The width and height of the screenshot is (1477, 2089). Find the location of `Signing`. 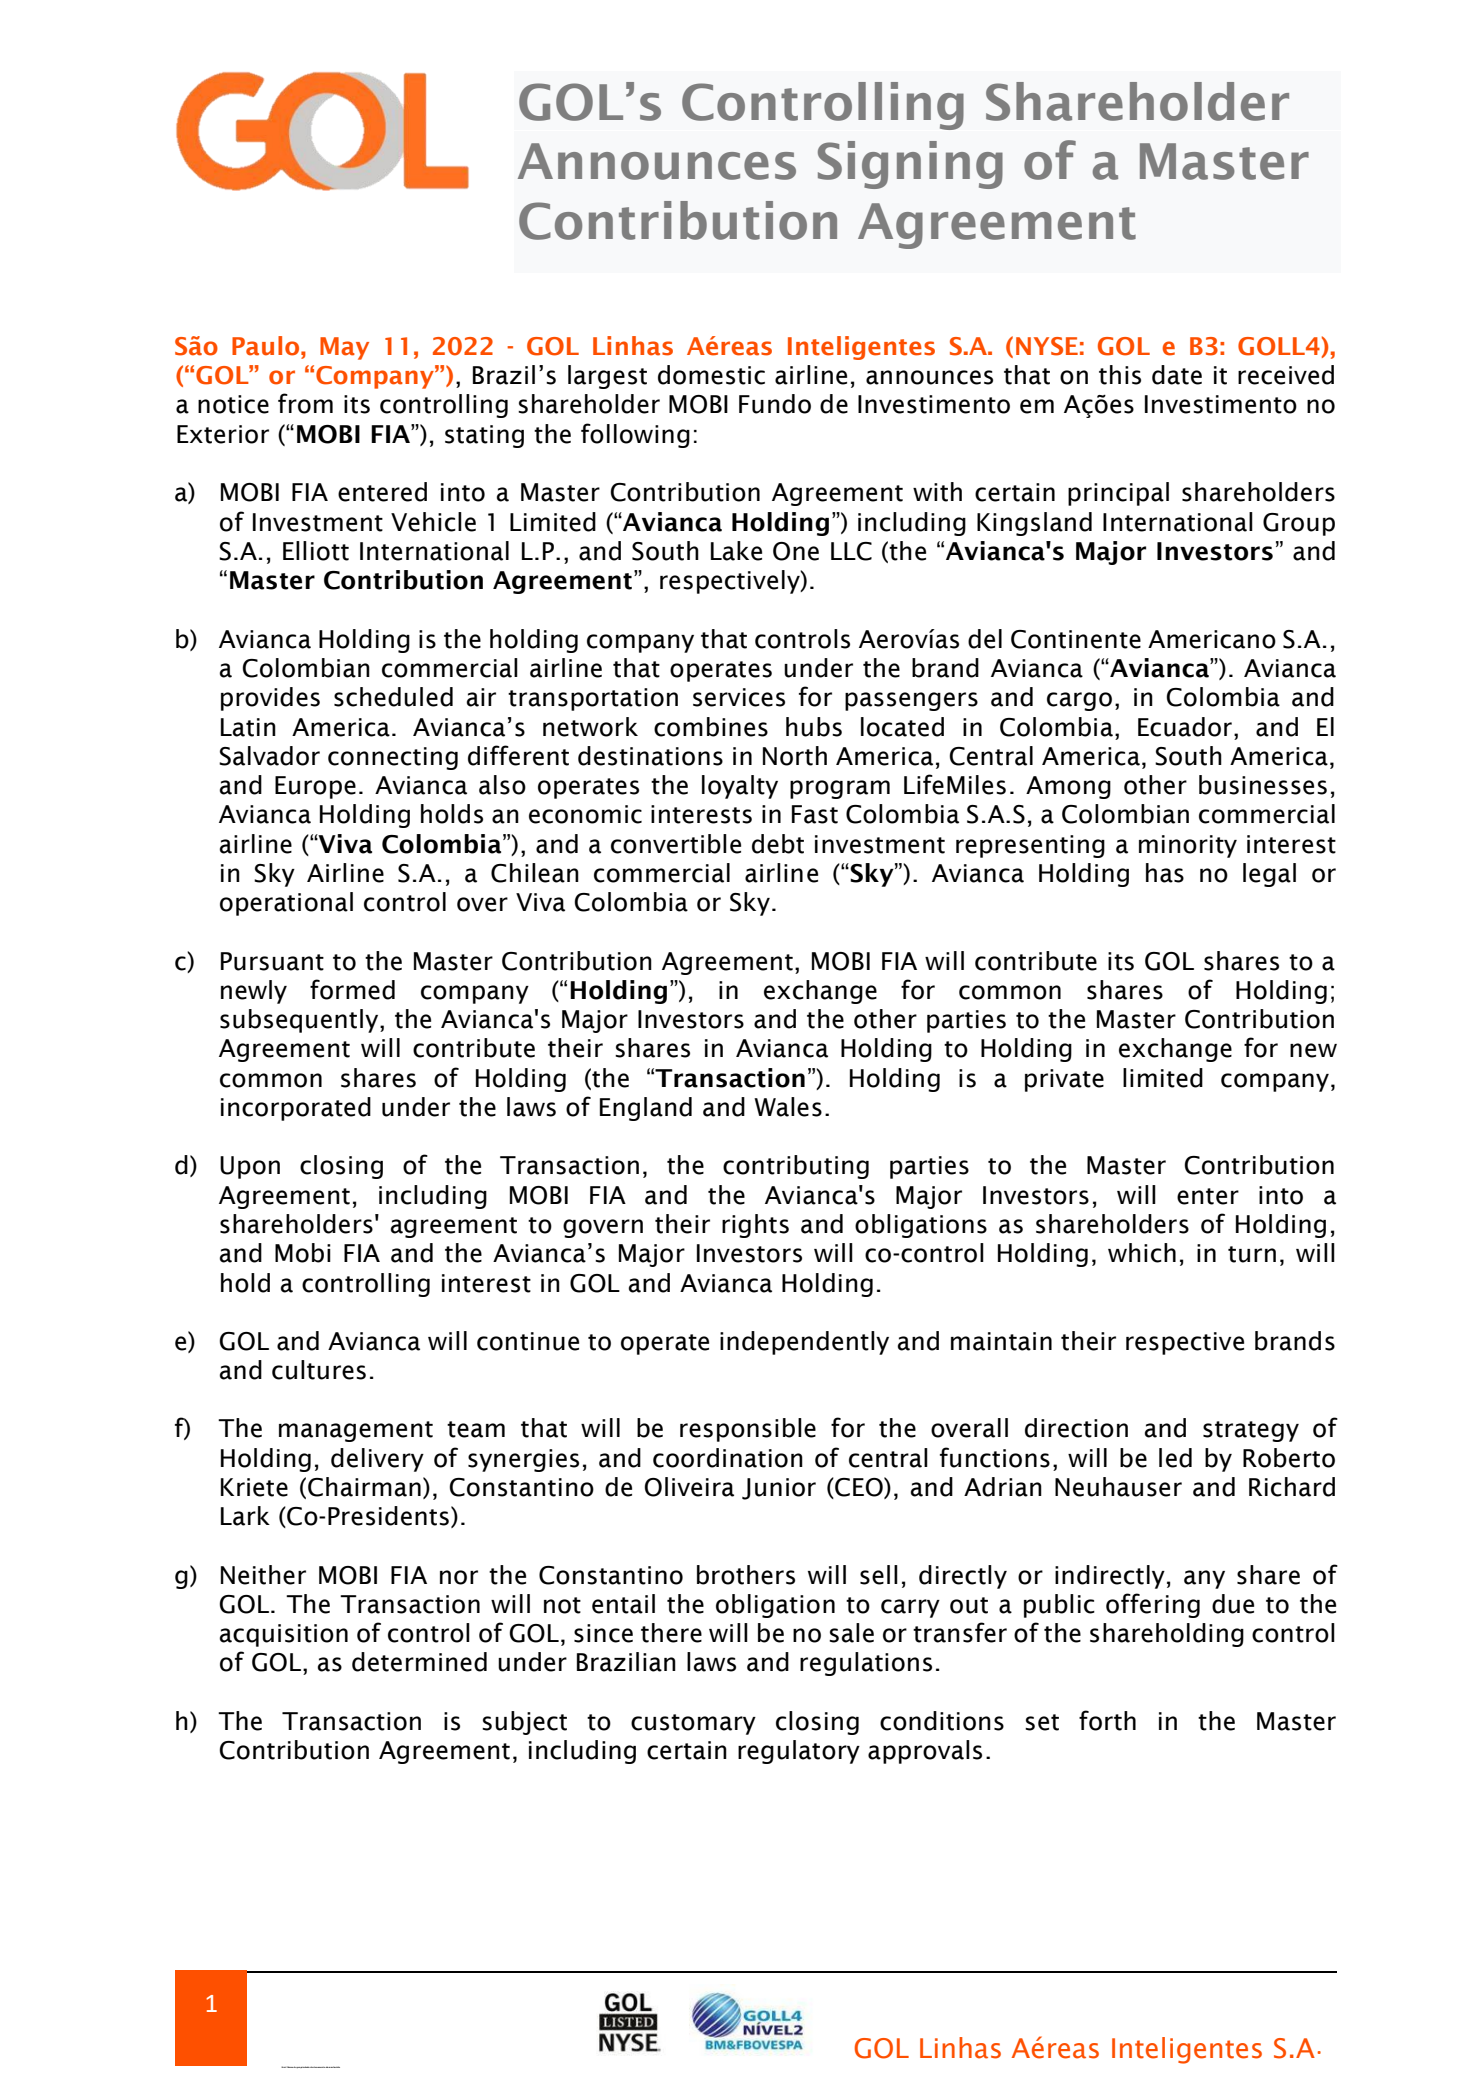

Signing is located at coordinates (910, 165).
